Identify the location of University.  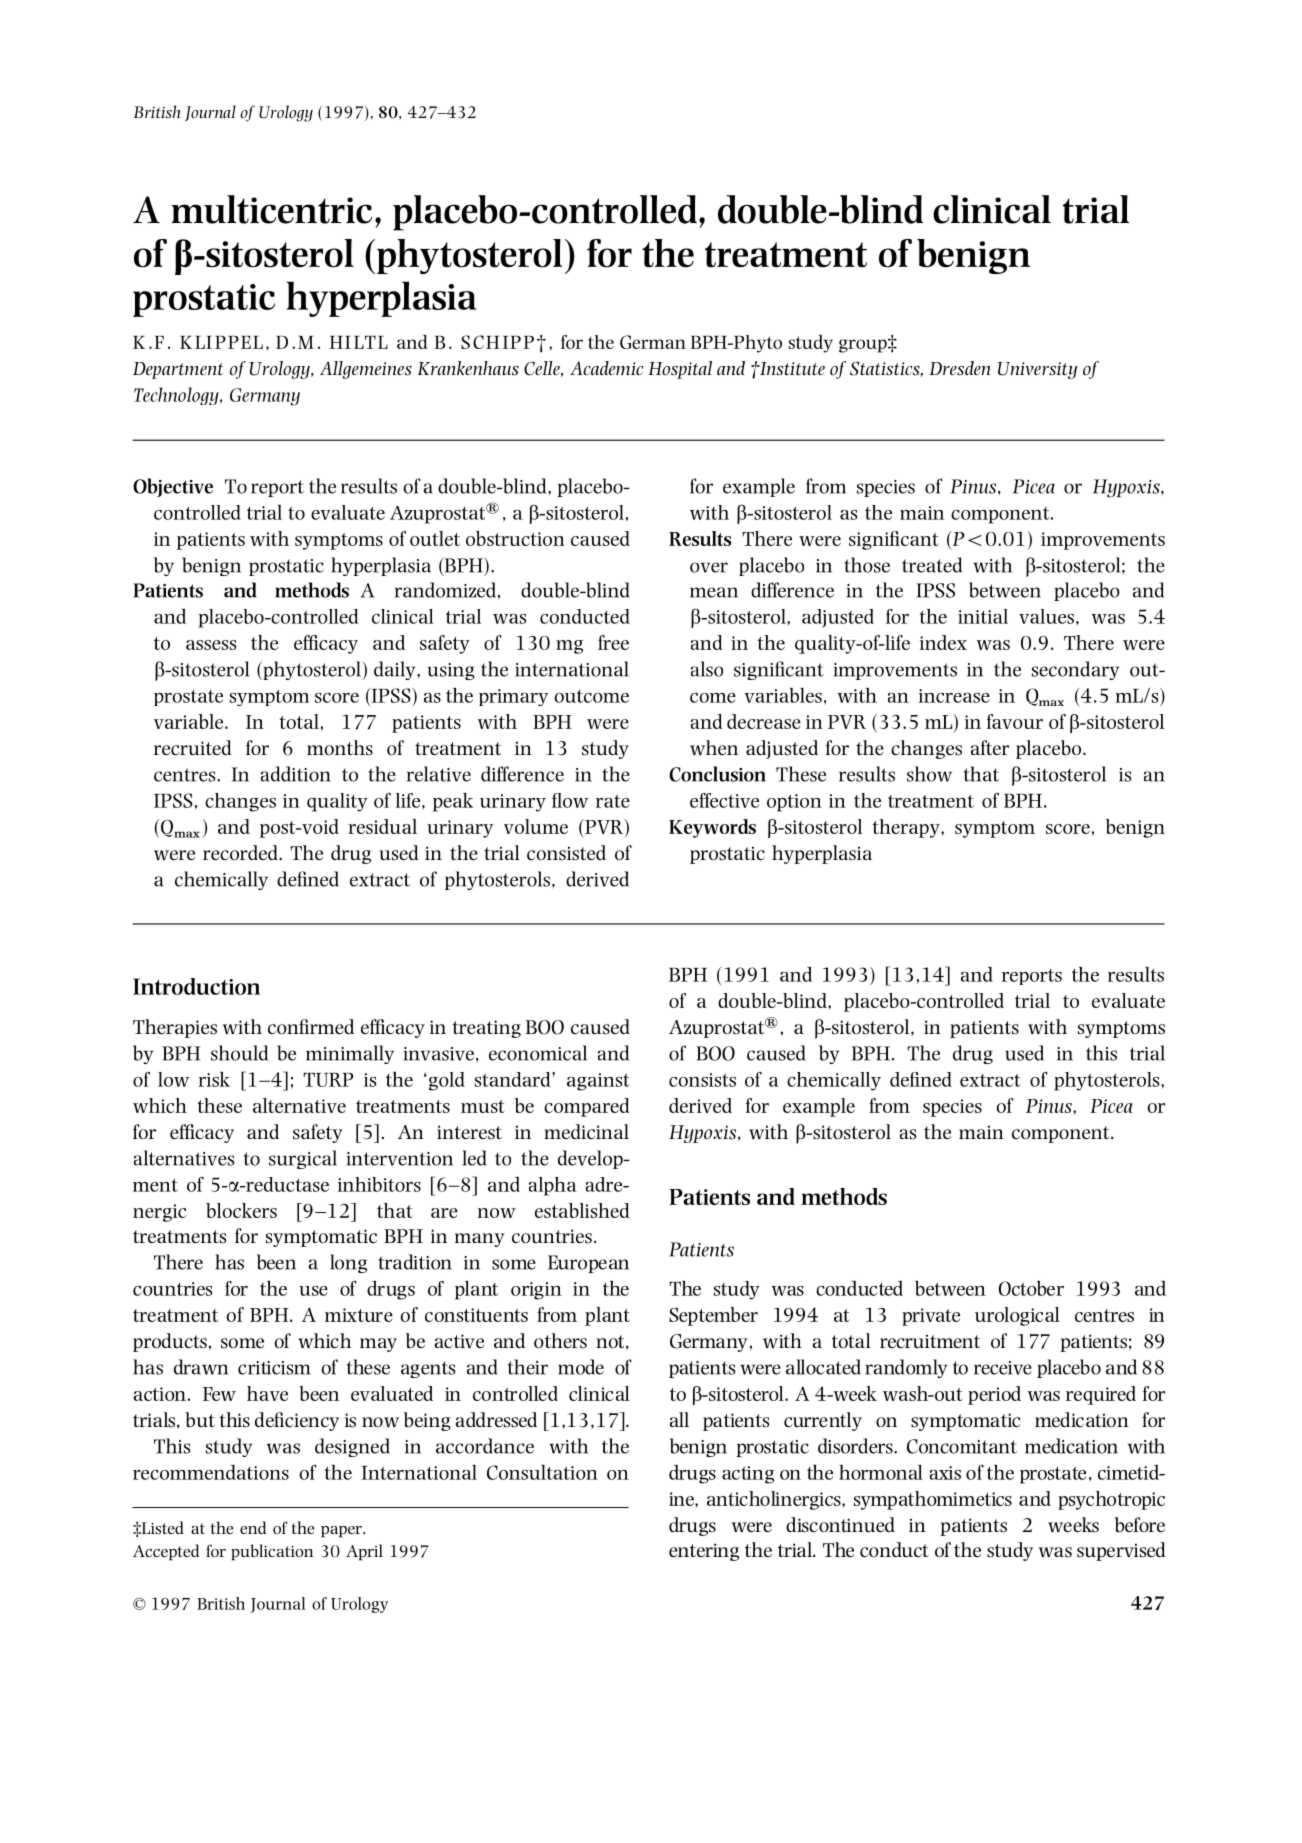
(1037, 370).
